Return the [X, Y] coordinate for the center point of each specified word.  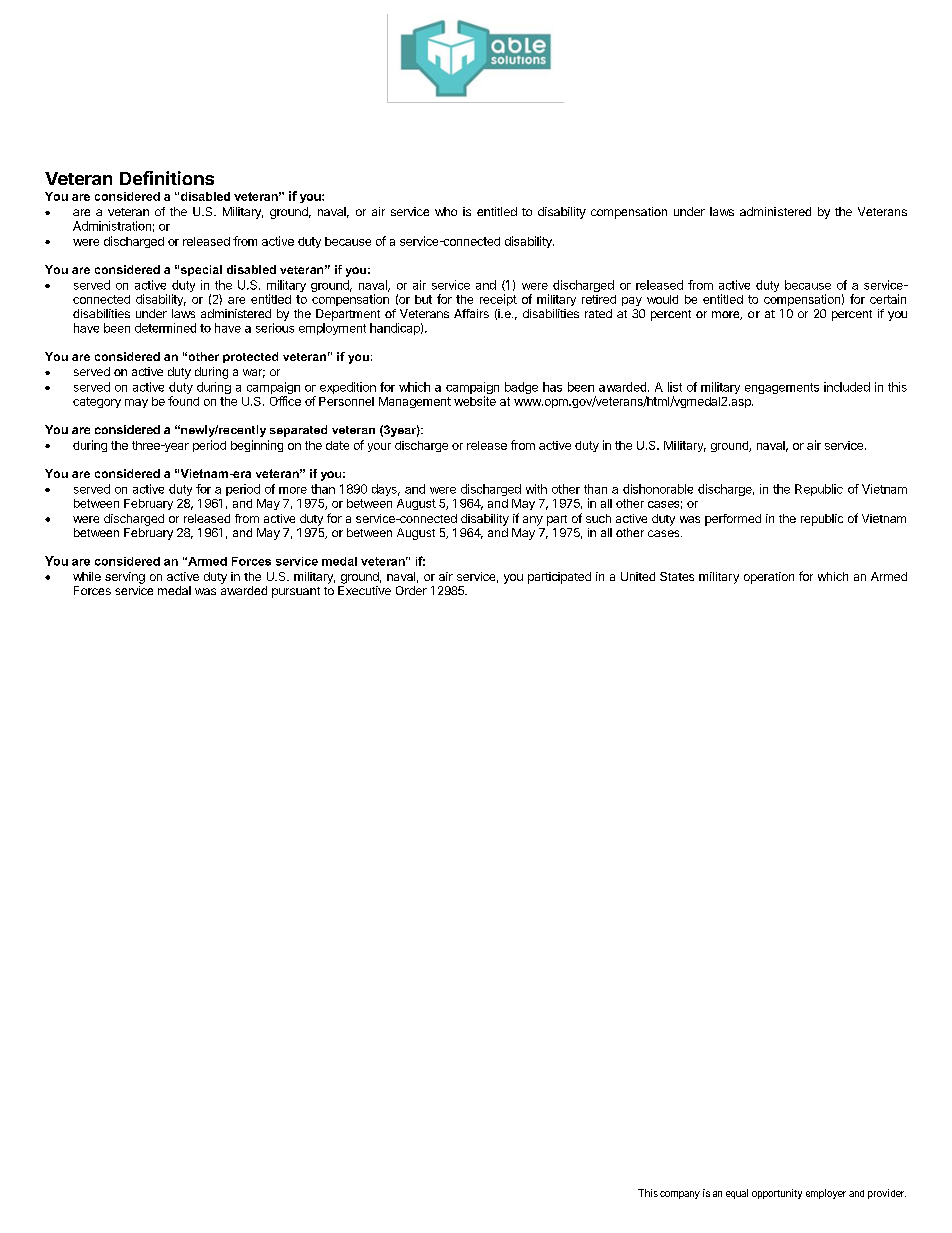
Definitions [167, 178]
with [536, 489]
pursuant [296, 592]
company [680, 1195]
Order [411, 590]
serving [125, 578]
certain [888, 299]
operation [769, 578]
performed [733, 520]
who [446, 211]
